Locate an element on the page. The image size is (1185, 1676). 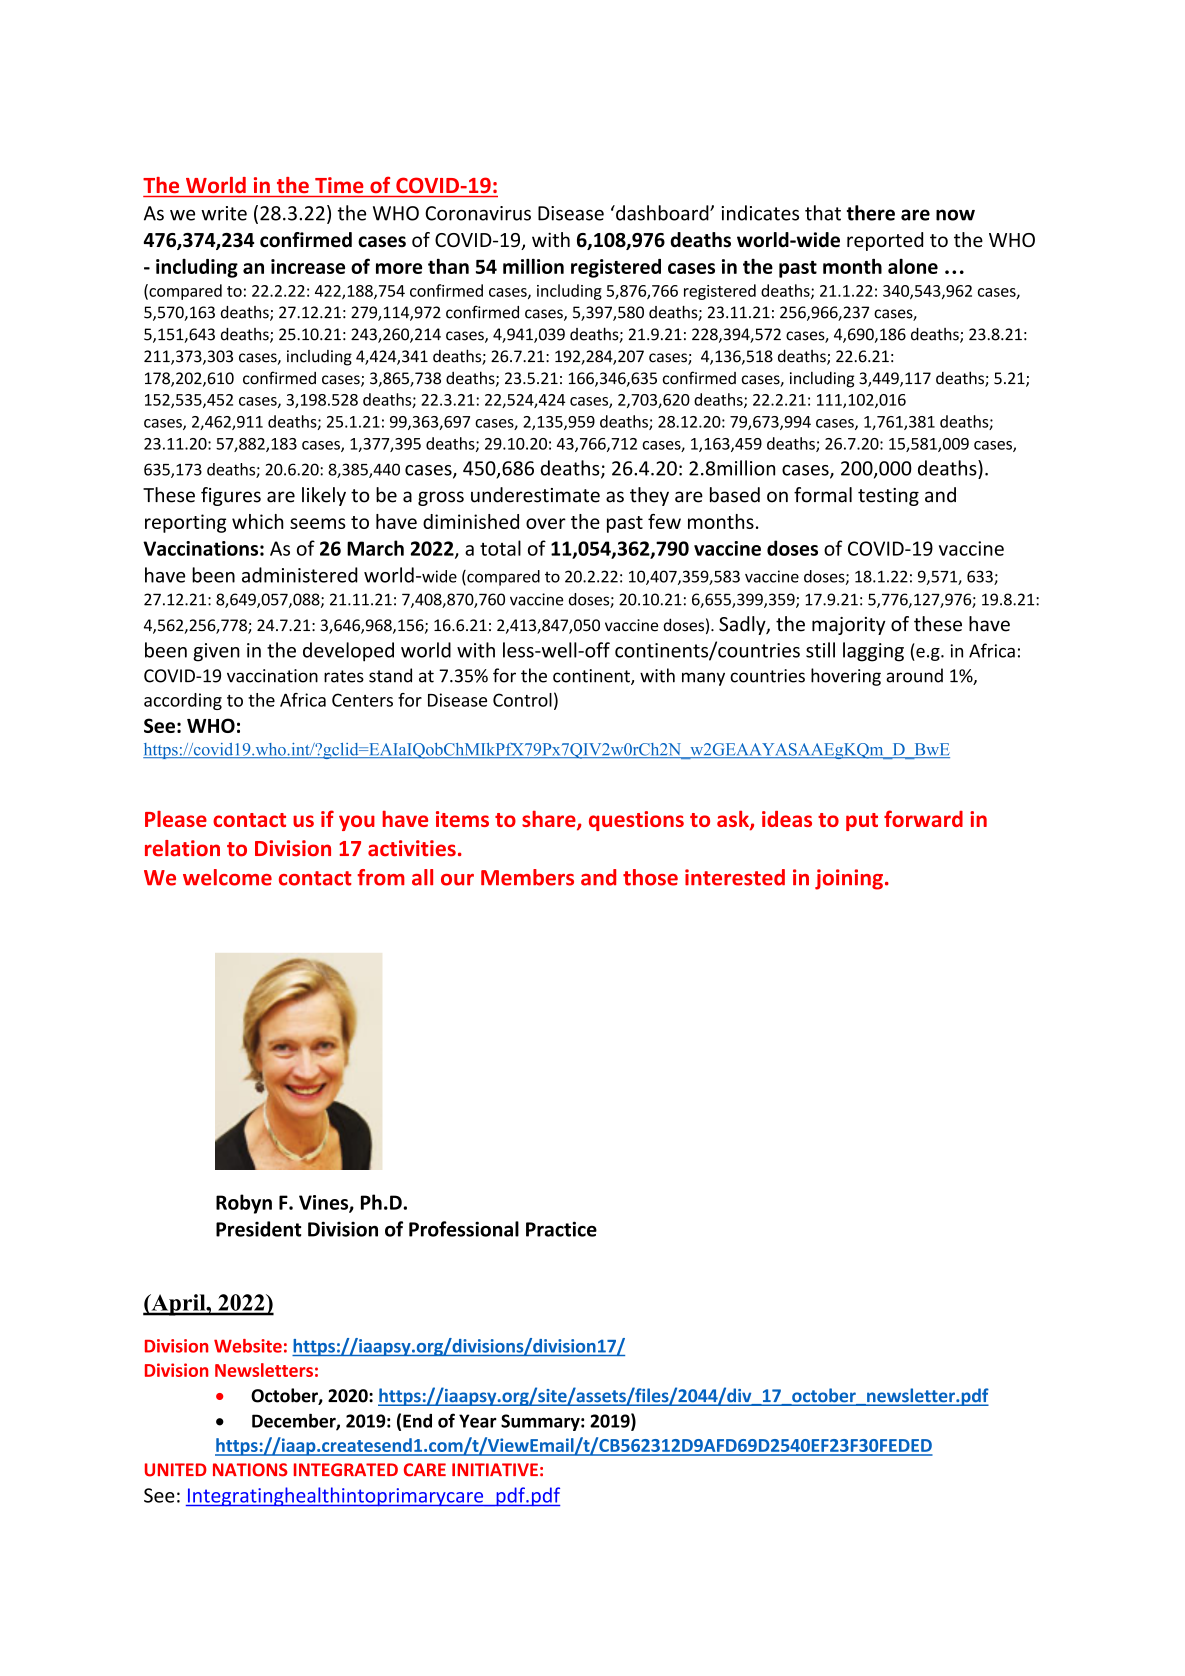
put is located at coordinates (862, 822).
